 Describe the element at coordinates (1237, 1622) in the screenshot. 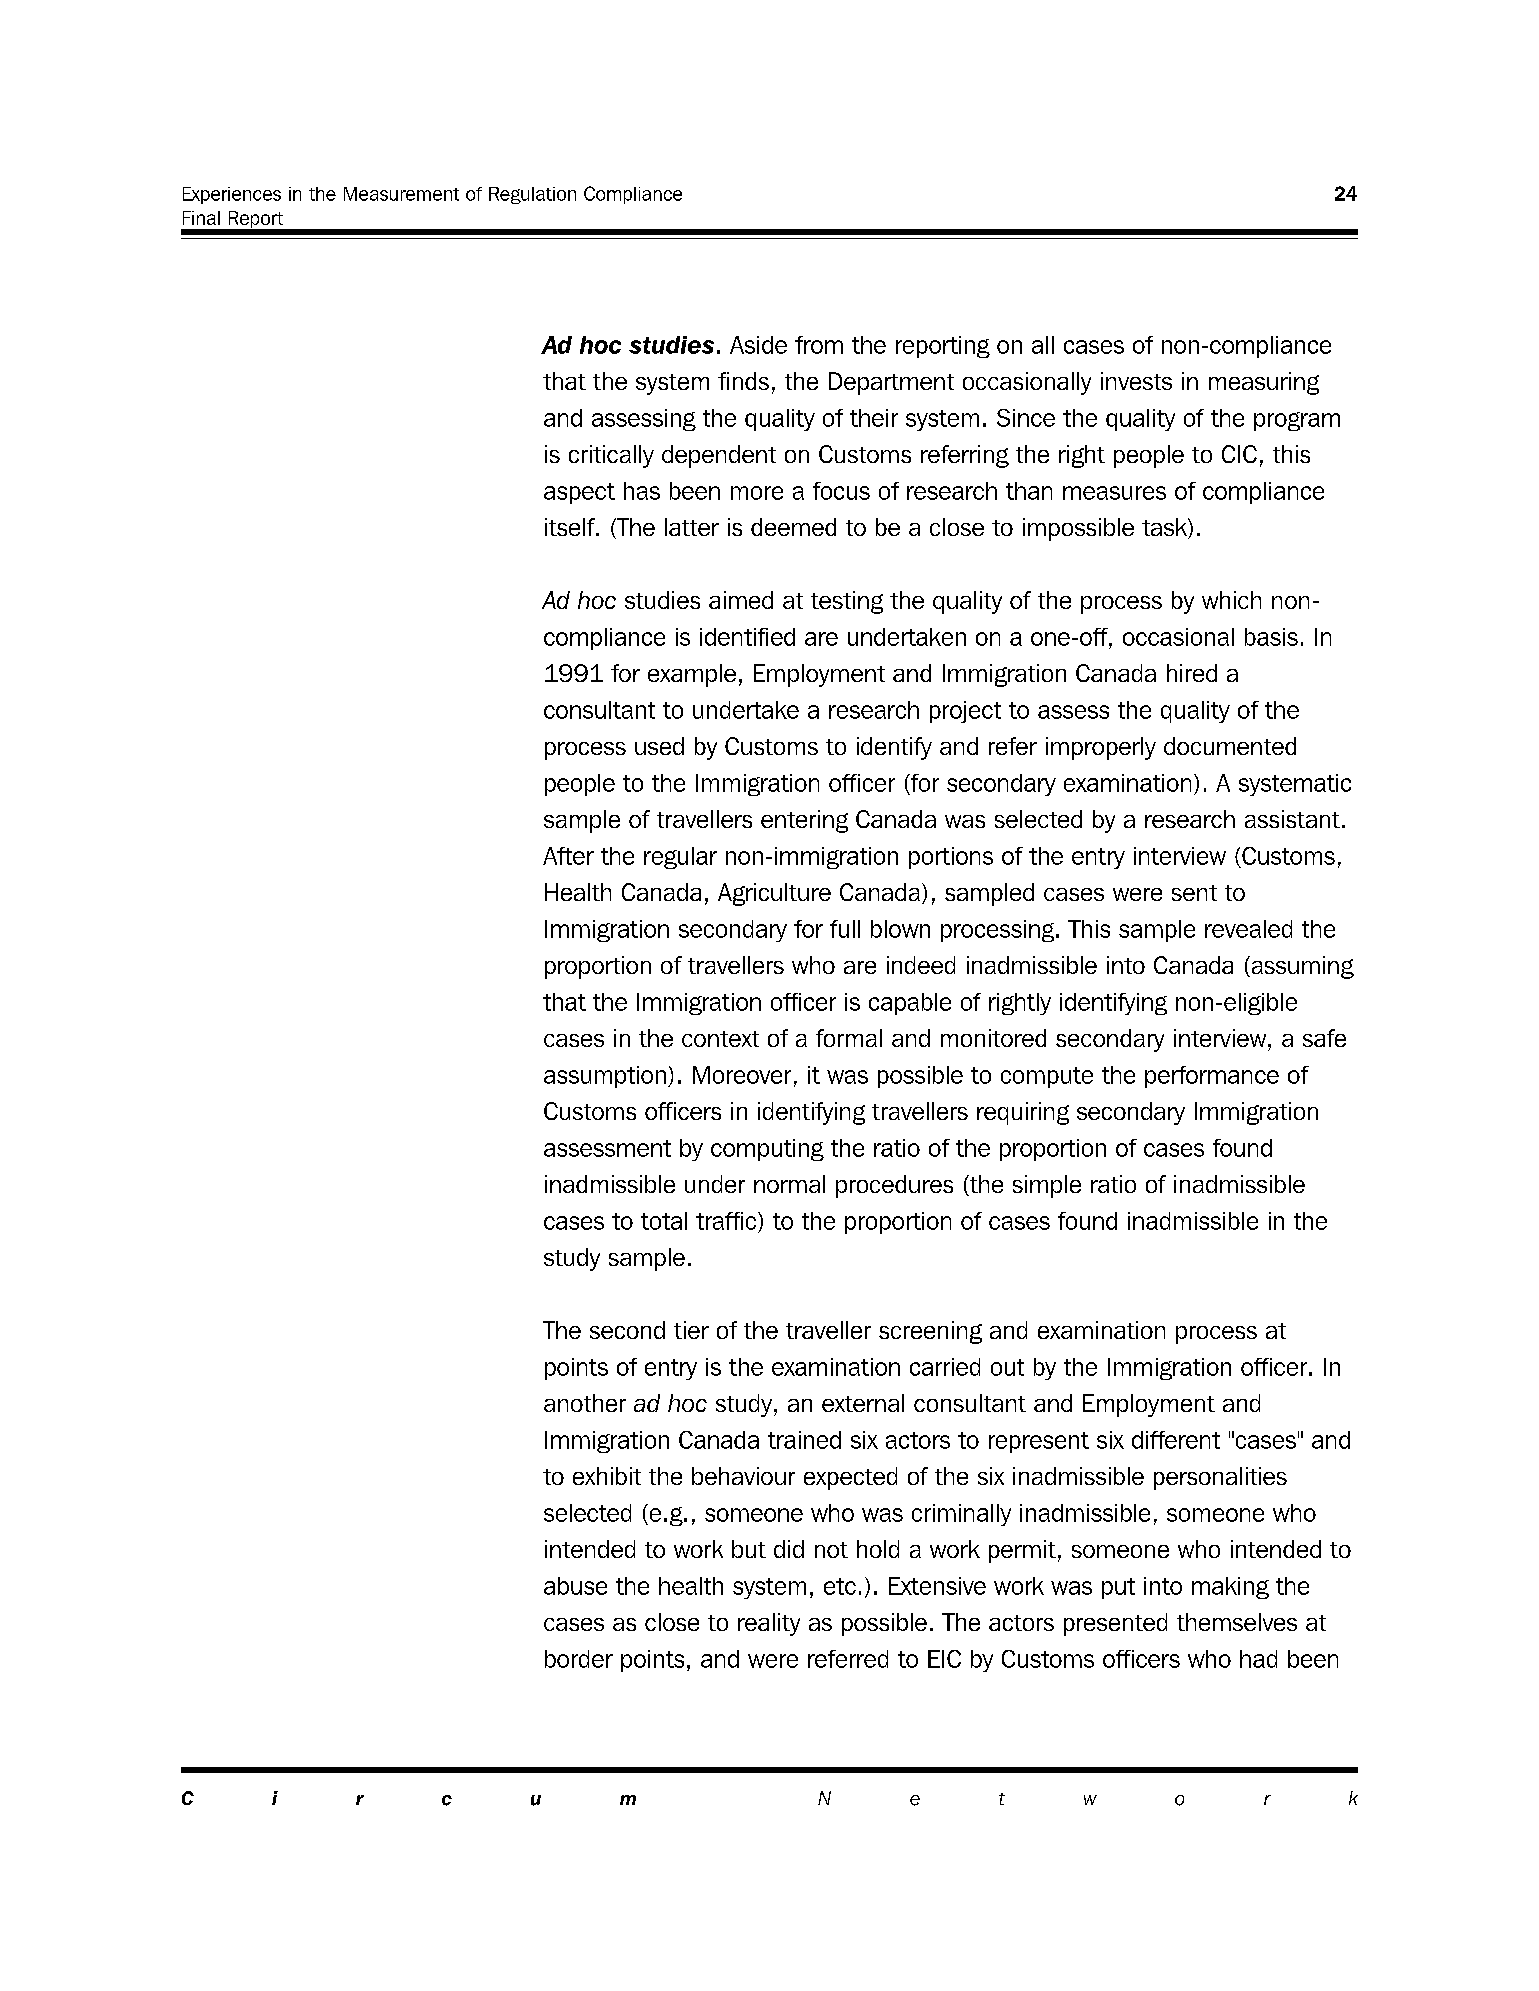

I see `themselves` at that location.
